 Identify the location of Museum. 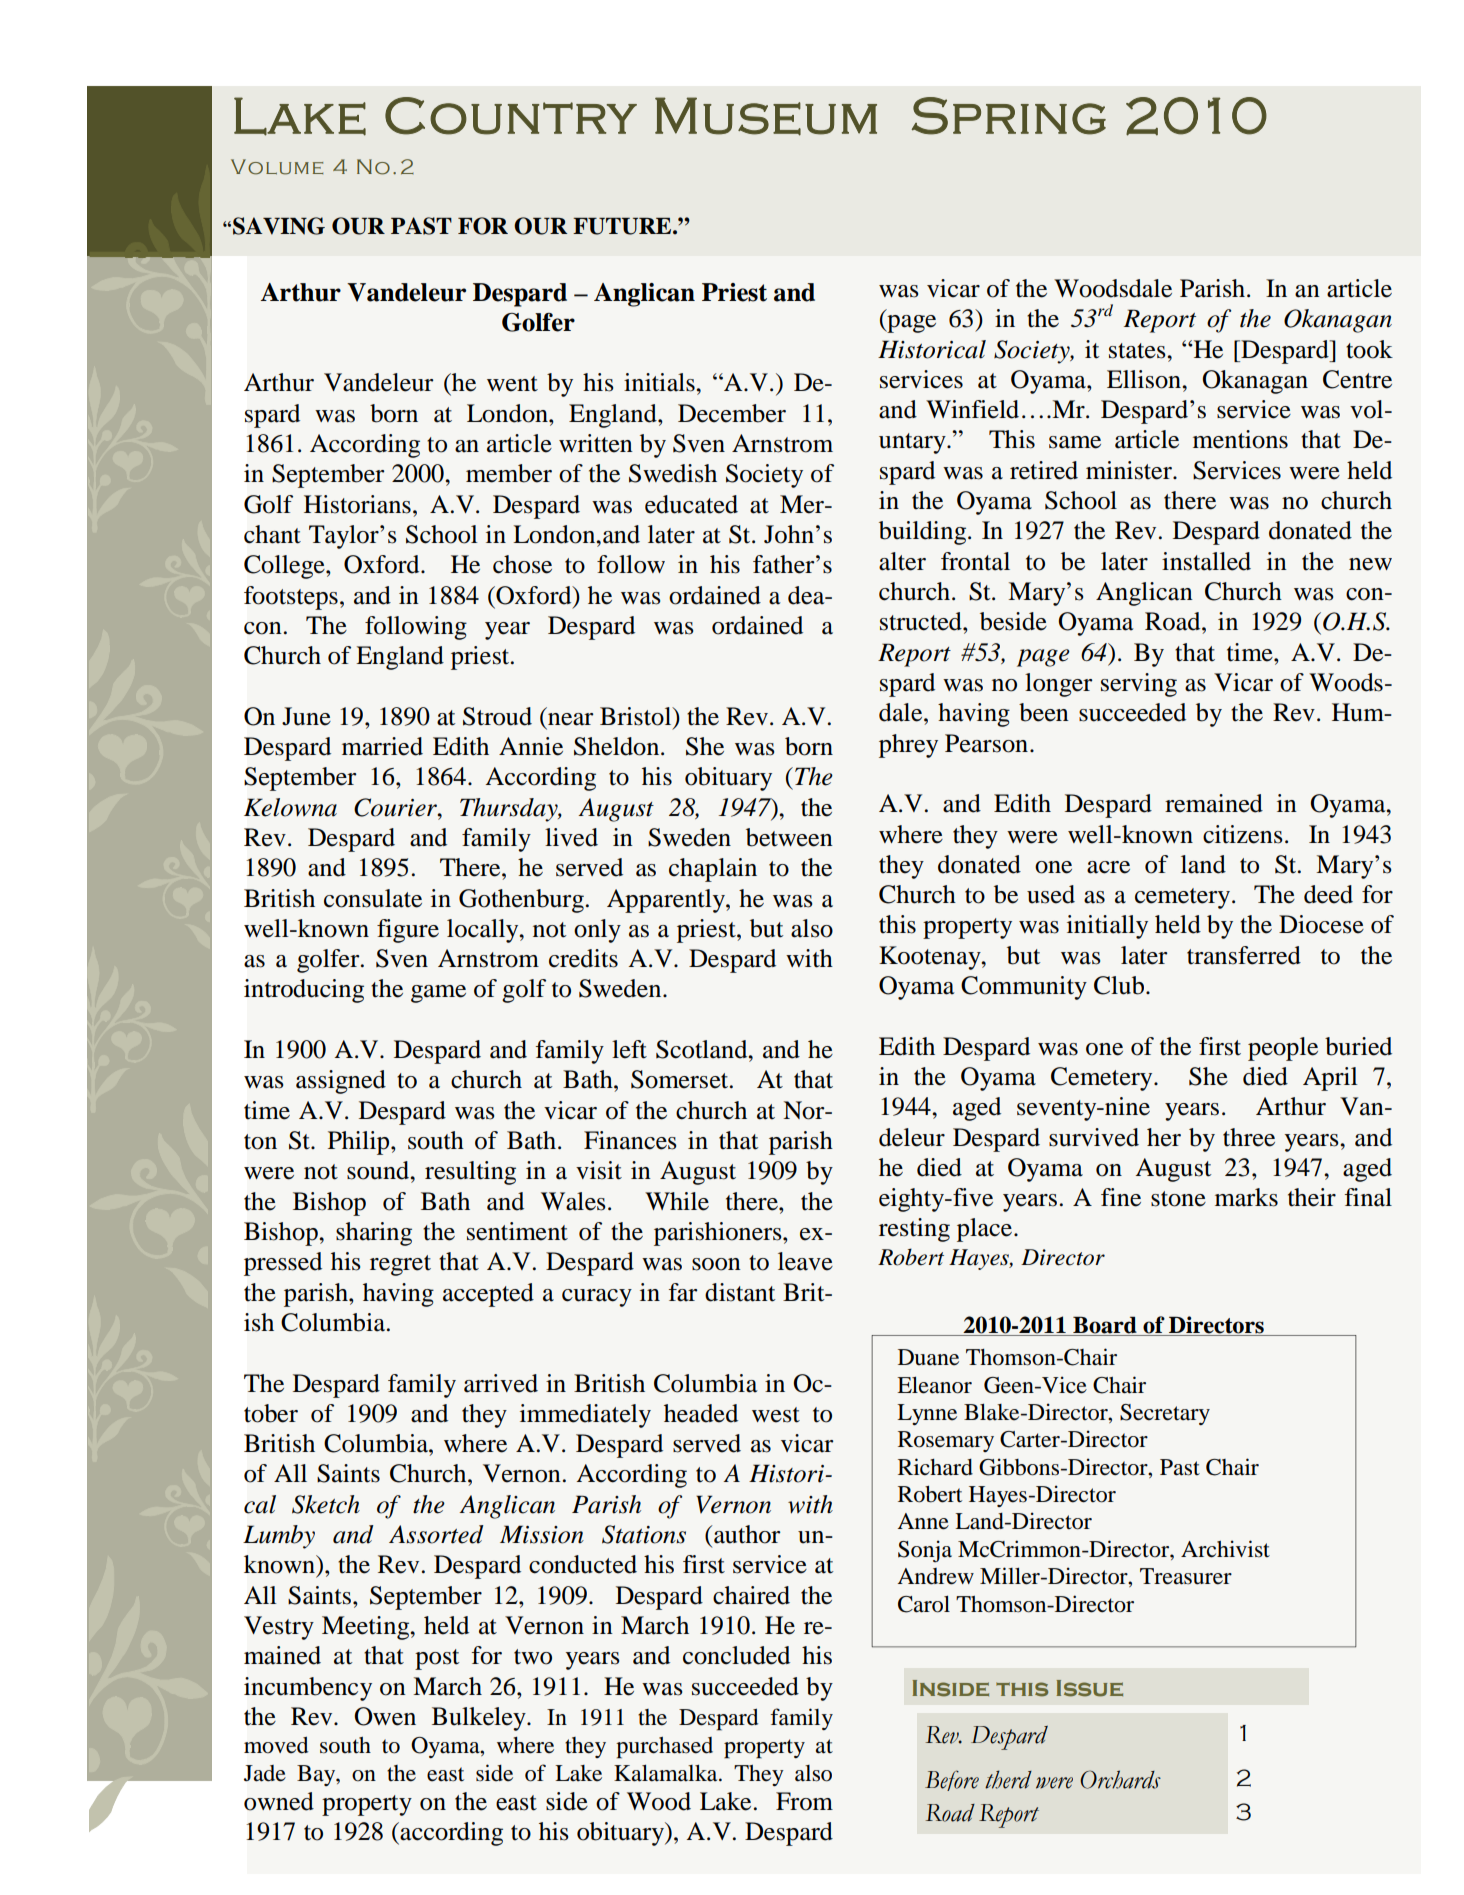
(766, 116).
